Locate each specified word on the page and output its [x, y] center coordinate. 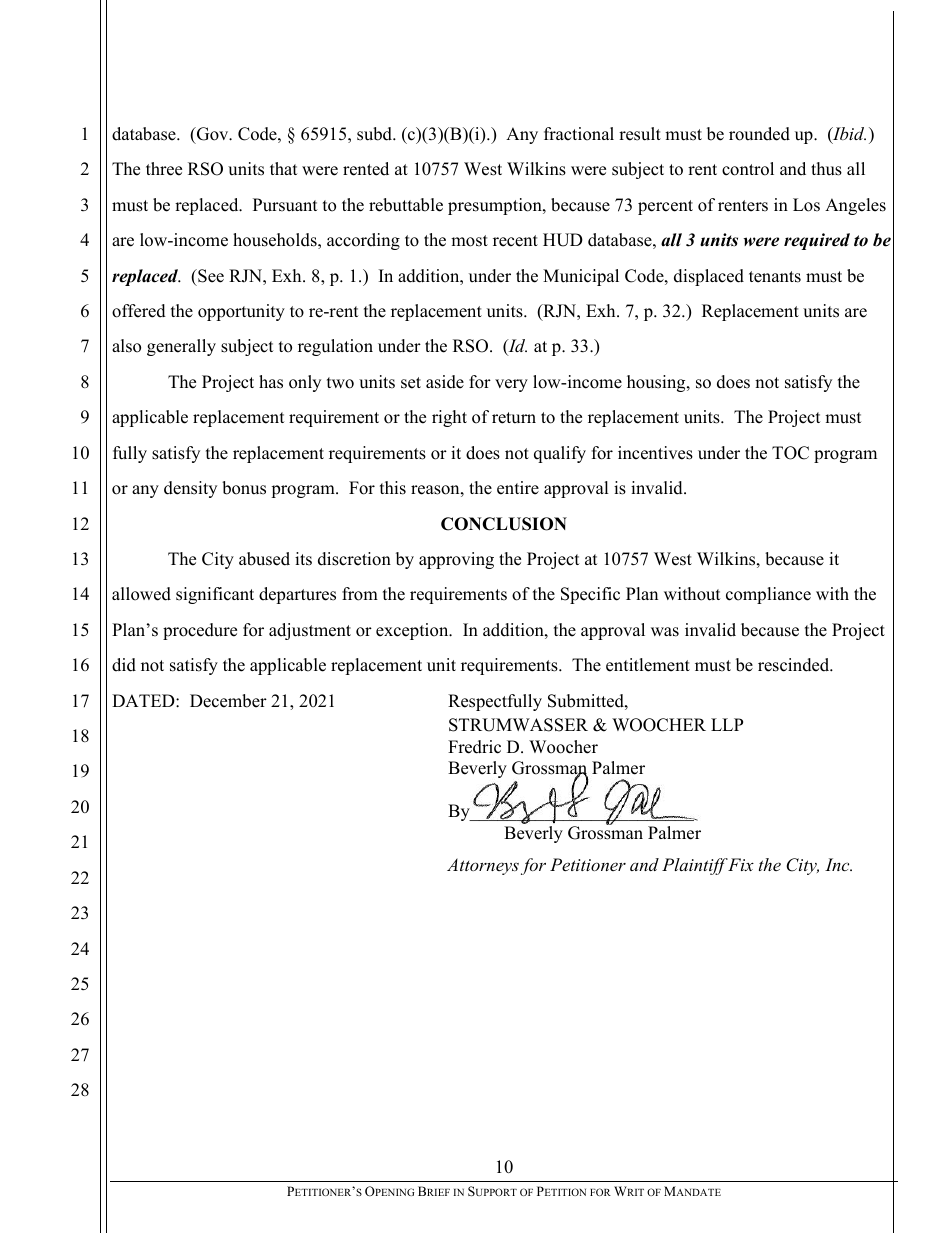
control [748, 169]
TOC [790, 453]
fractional [579, 134]
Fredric [474, 747]
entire [518, 488]
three [164, 169]
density [190, 489]
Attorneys [483, 866]
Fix [740, 864]
